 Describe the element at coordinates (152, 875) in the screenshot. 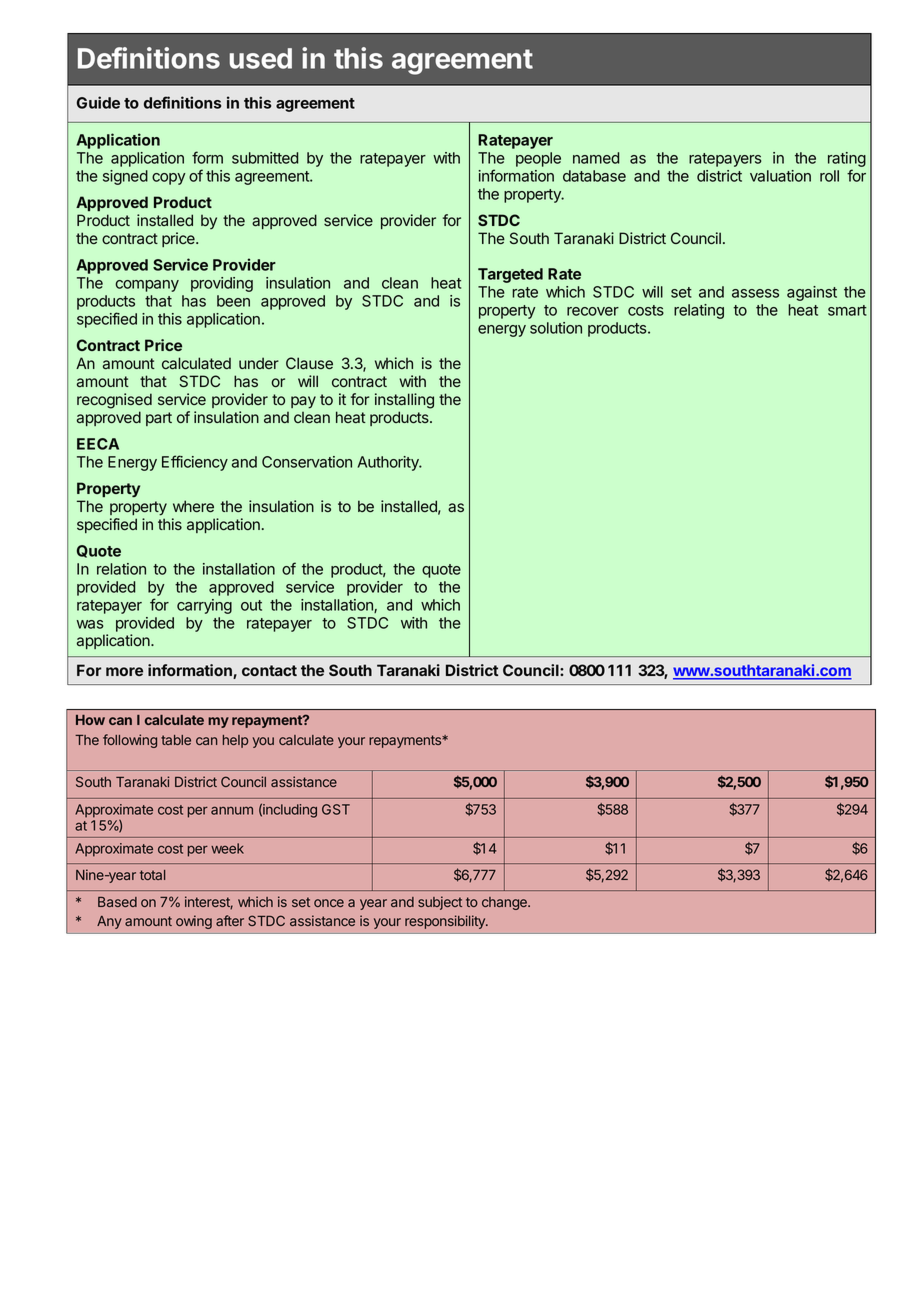

I see `total` at that location.
